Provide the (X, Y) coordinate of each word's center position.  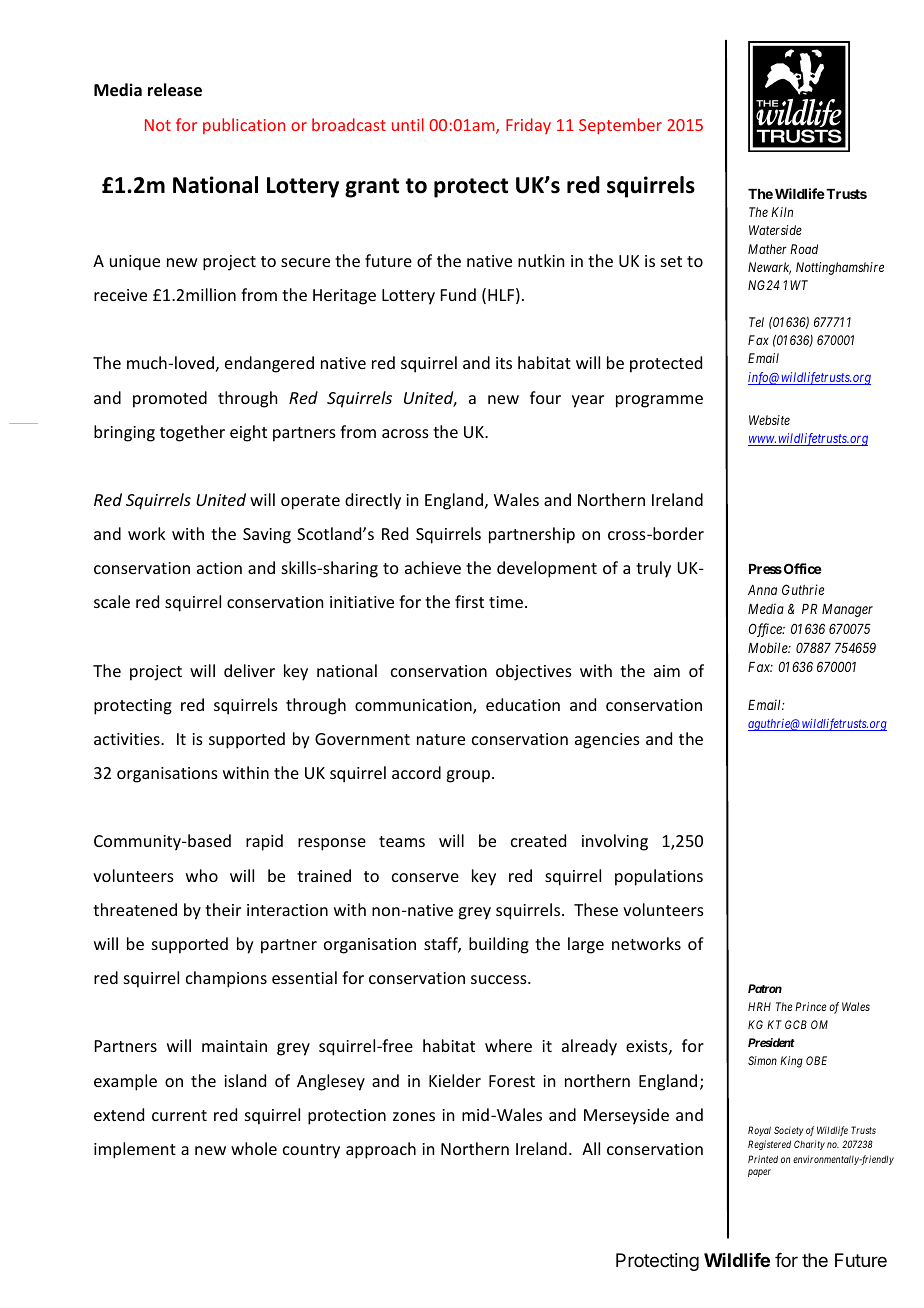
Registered (769, 1145)
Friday (528, 126)
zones (414, 1116)
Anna (762, 590)
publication (244, 126)
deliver (249, 670)
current (179, 1115)
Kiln (782, 212)
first (469, 601)
